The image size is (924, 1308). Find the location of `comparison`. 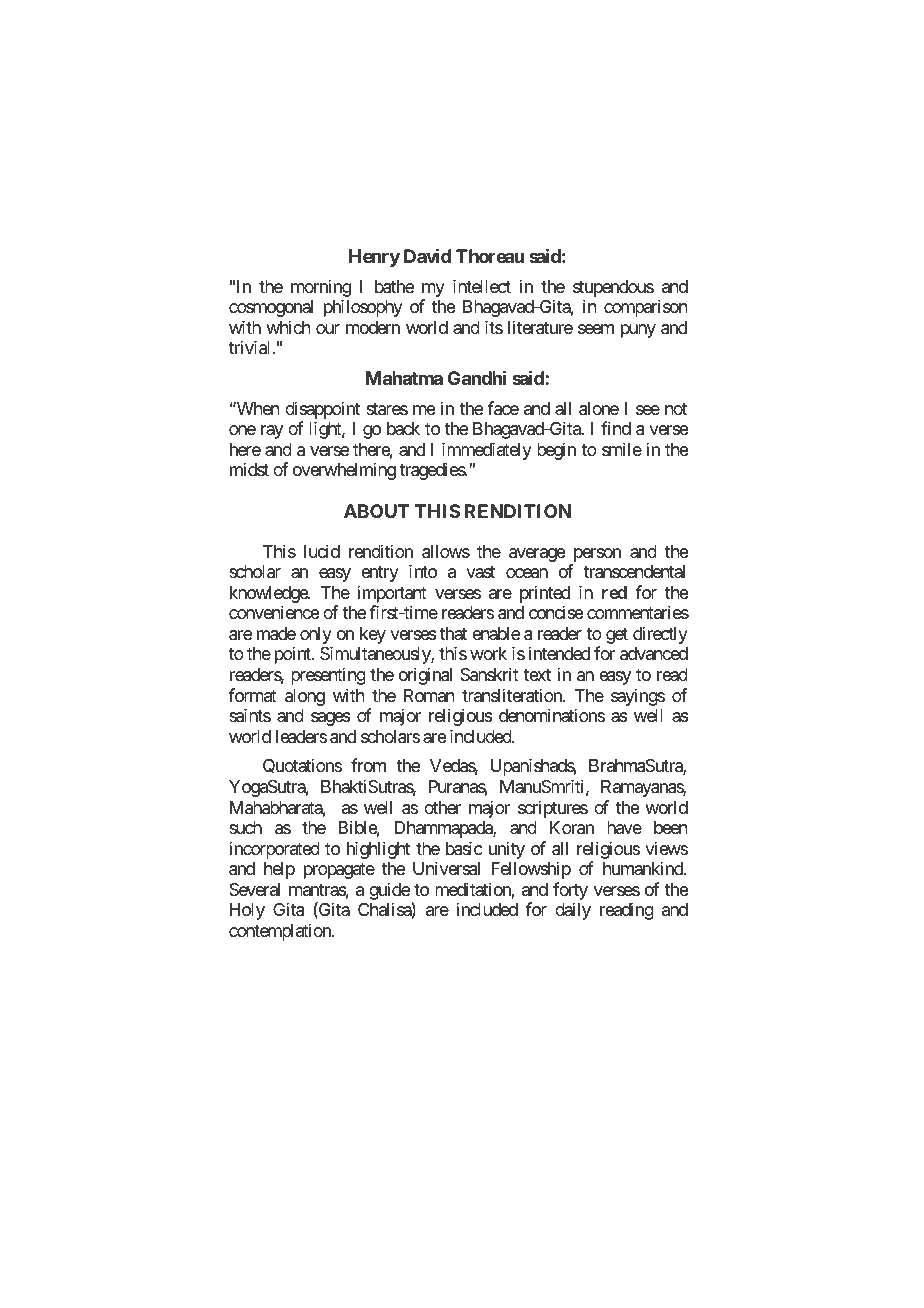

comparison is located at coordinates (645, 308).
